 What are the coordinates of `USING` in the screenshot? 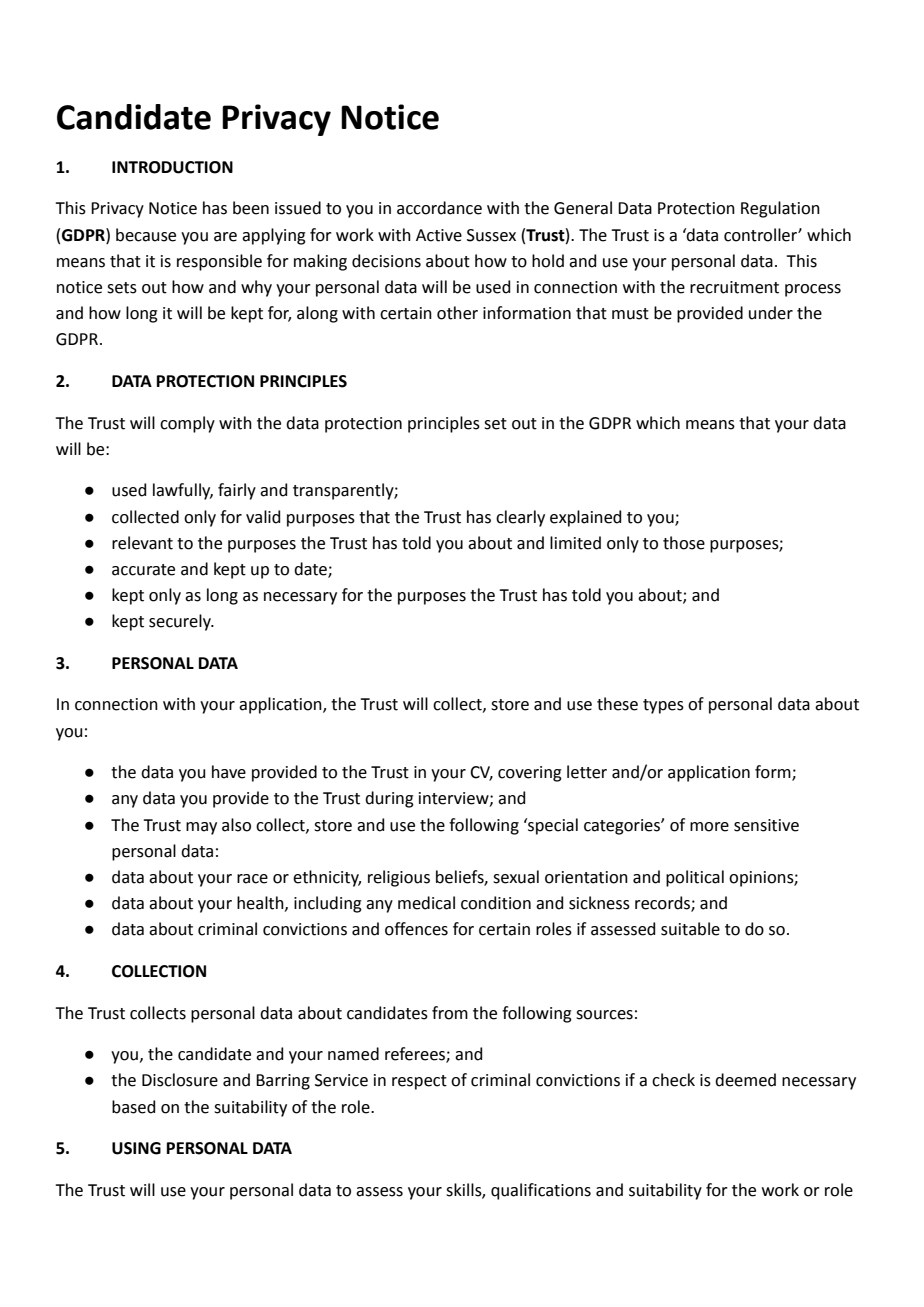 It's located at (136, 1148).
